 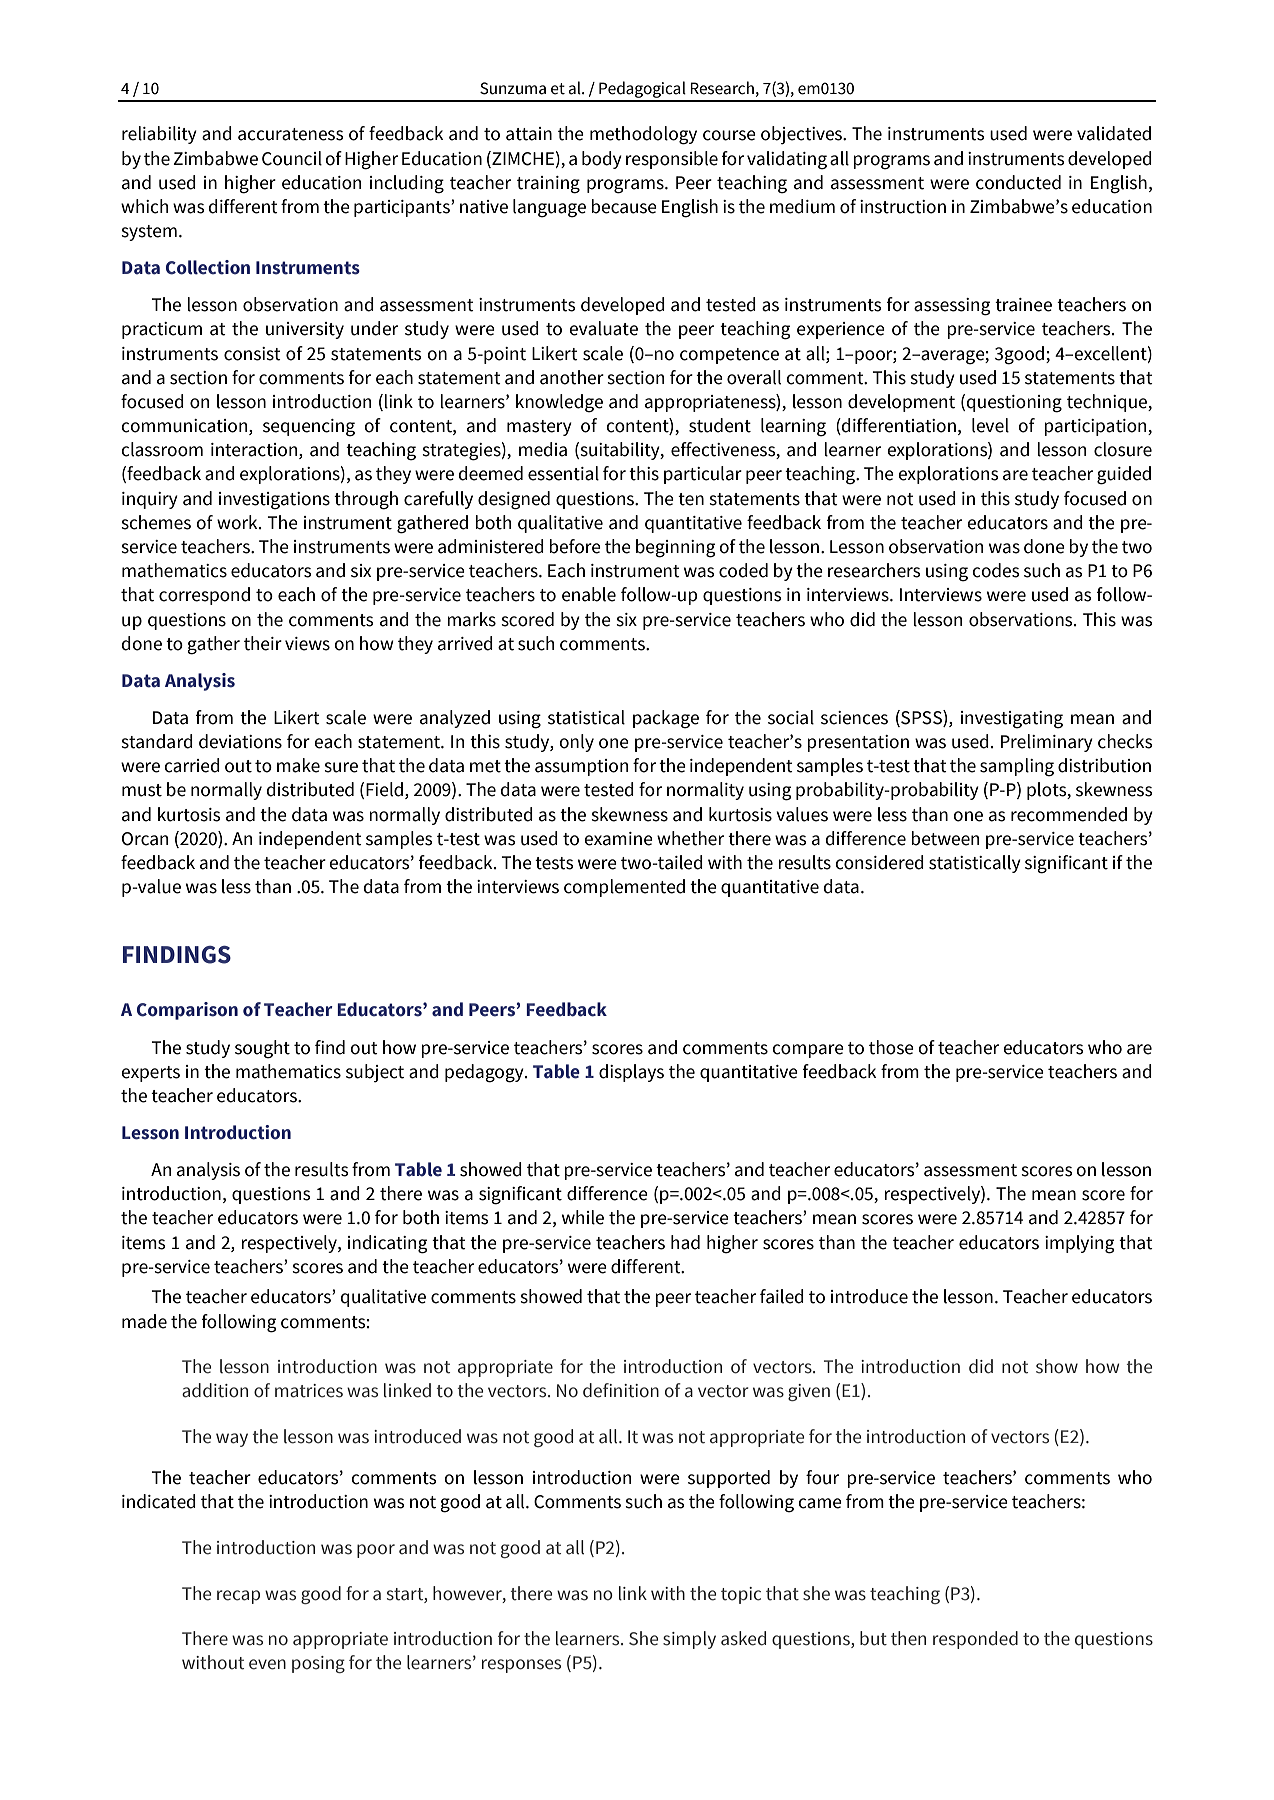 I want to click on displays, so click(x=631, y=1073).
